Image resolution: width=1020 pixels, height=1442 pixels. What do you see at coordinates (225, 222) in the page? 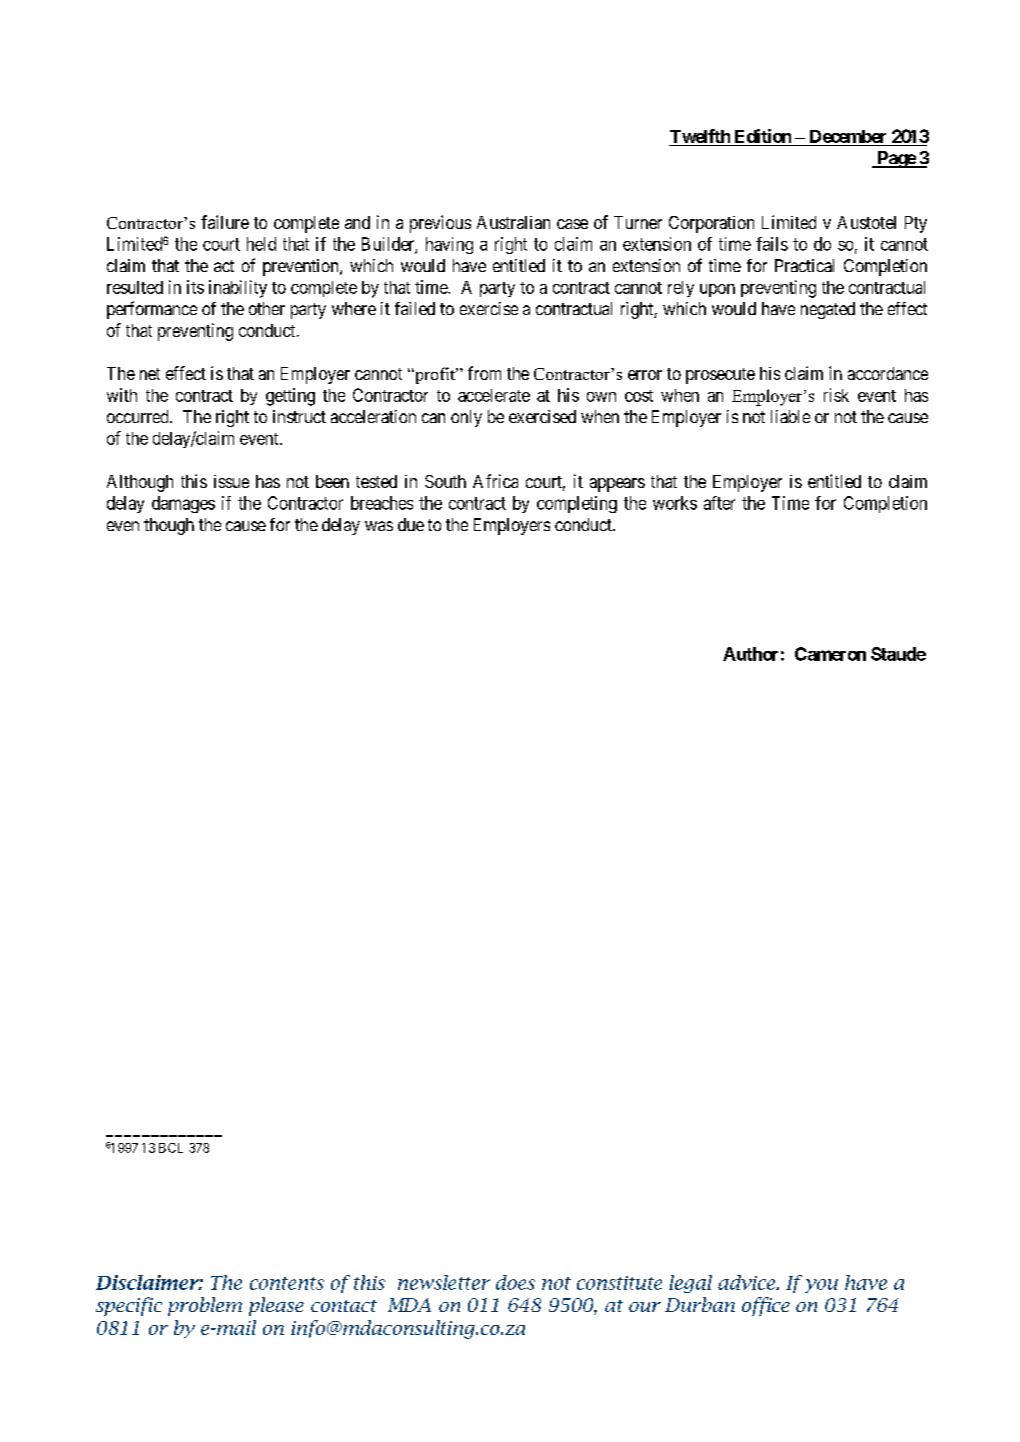
I see `failure` at bounding box center [225, 222].
